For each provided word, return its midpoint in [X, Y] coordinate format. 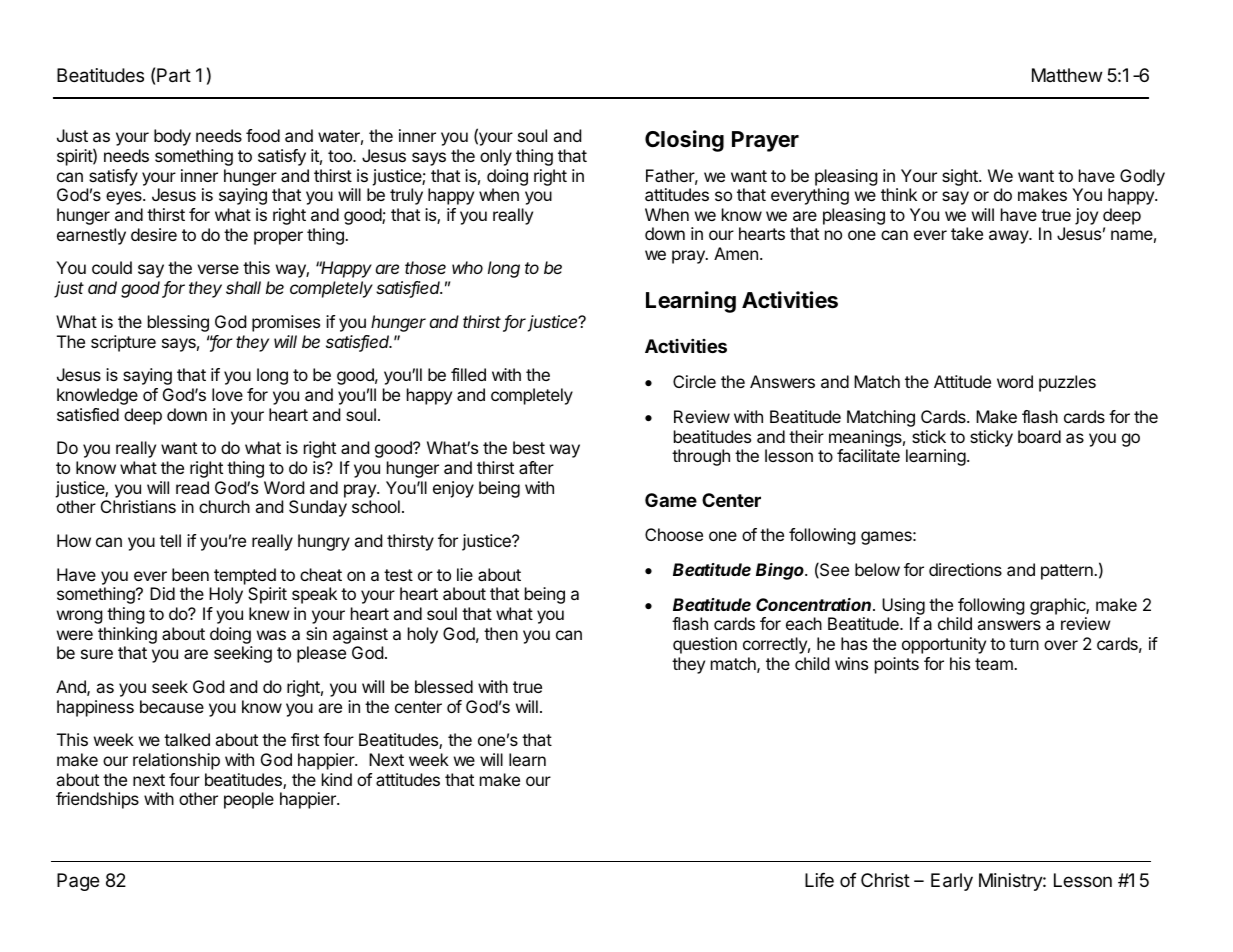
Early [952, 882]
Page [78, 882]
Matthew [1067, 75]
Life [819, 880]
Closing [684, 141]
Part [174, 75]
